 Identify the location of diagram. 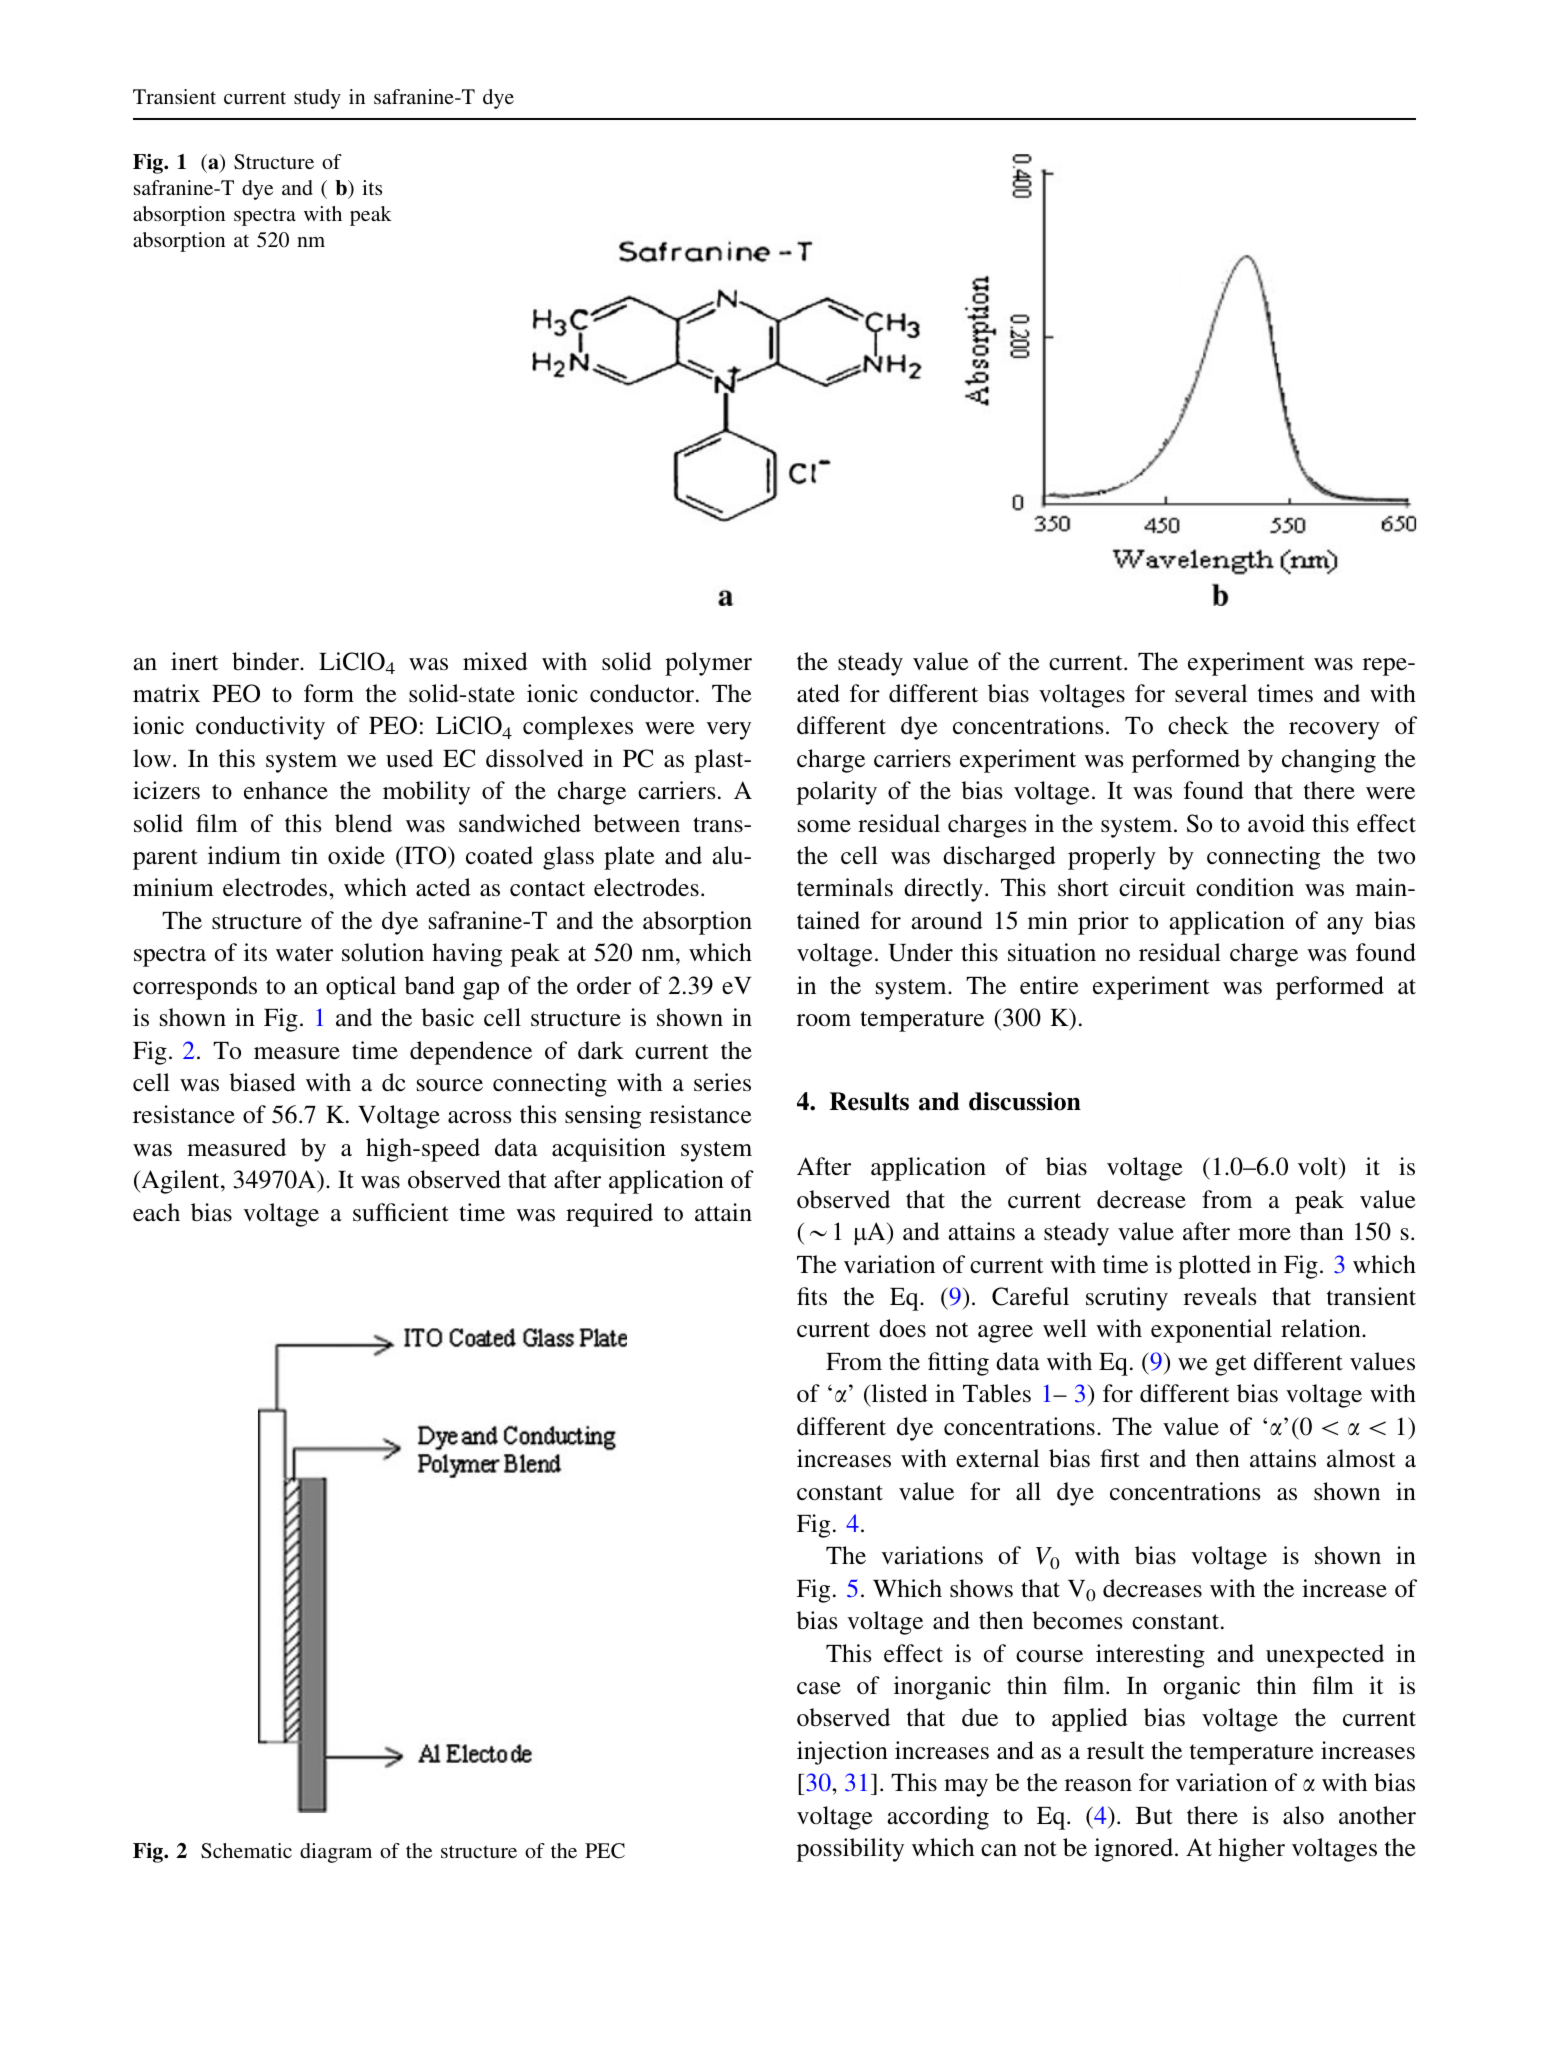
(336, 1853).
